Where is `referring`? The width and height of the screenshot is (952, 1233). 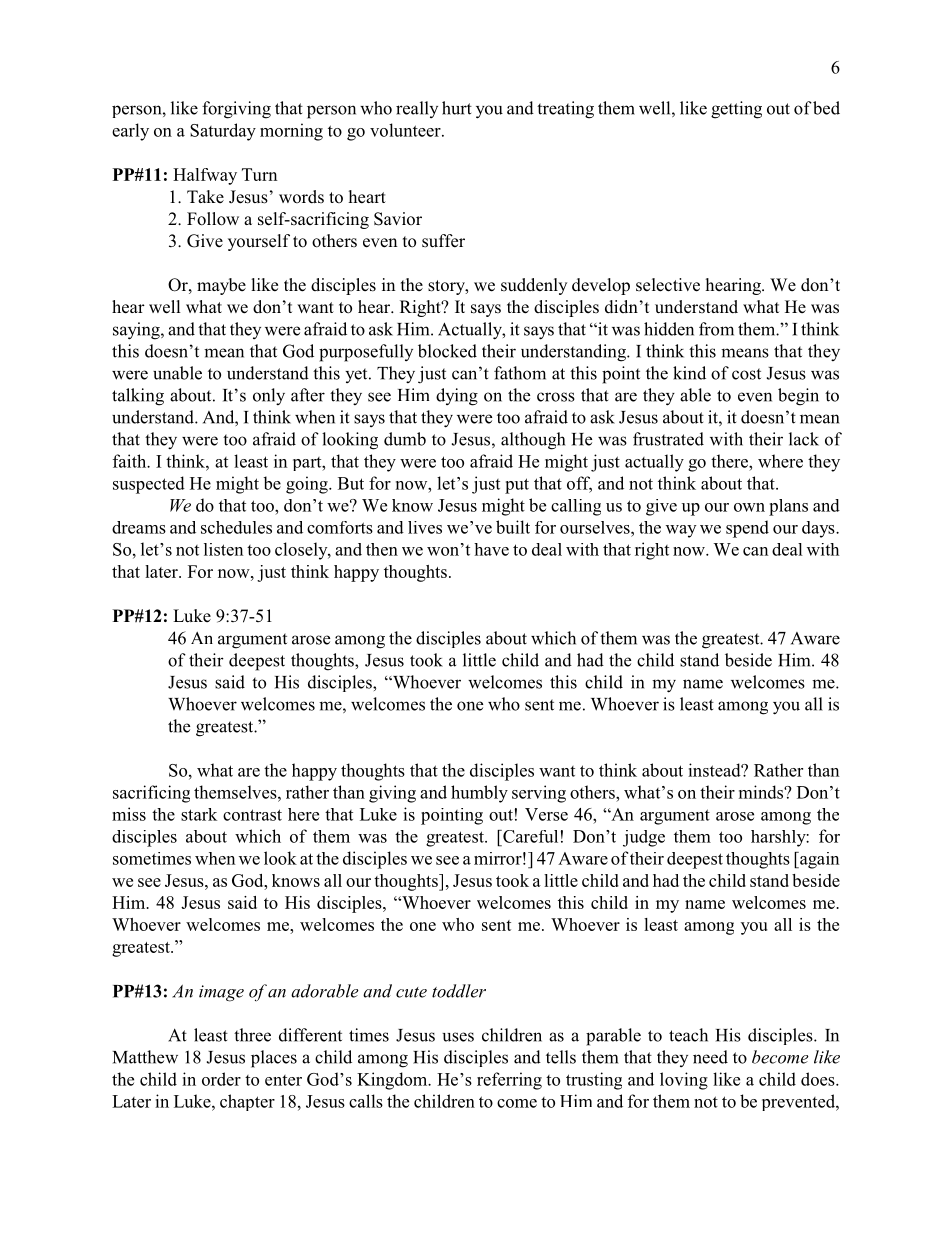 referring is located at coordinates (509, 1081).
